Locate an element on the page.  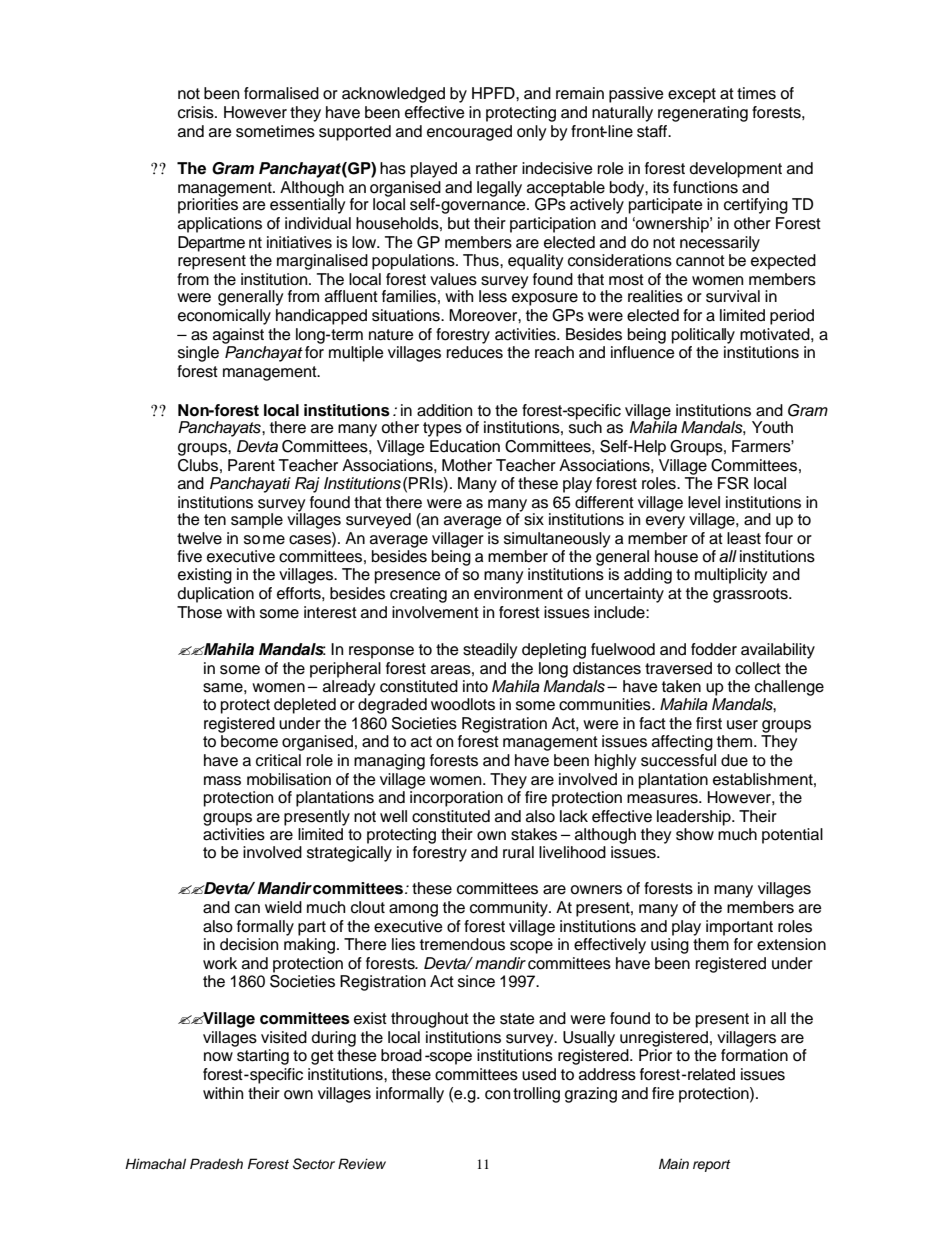
Pradesh is located at coordinates (216, 1164).
